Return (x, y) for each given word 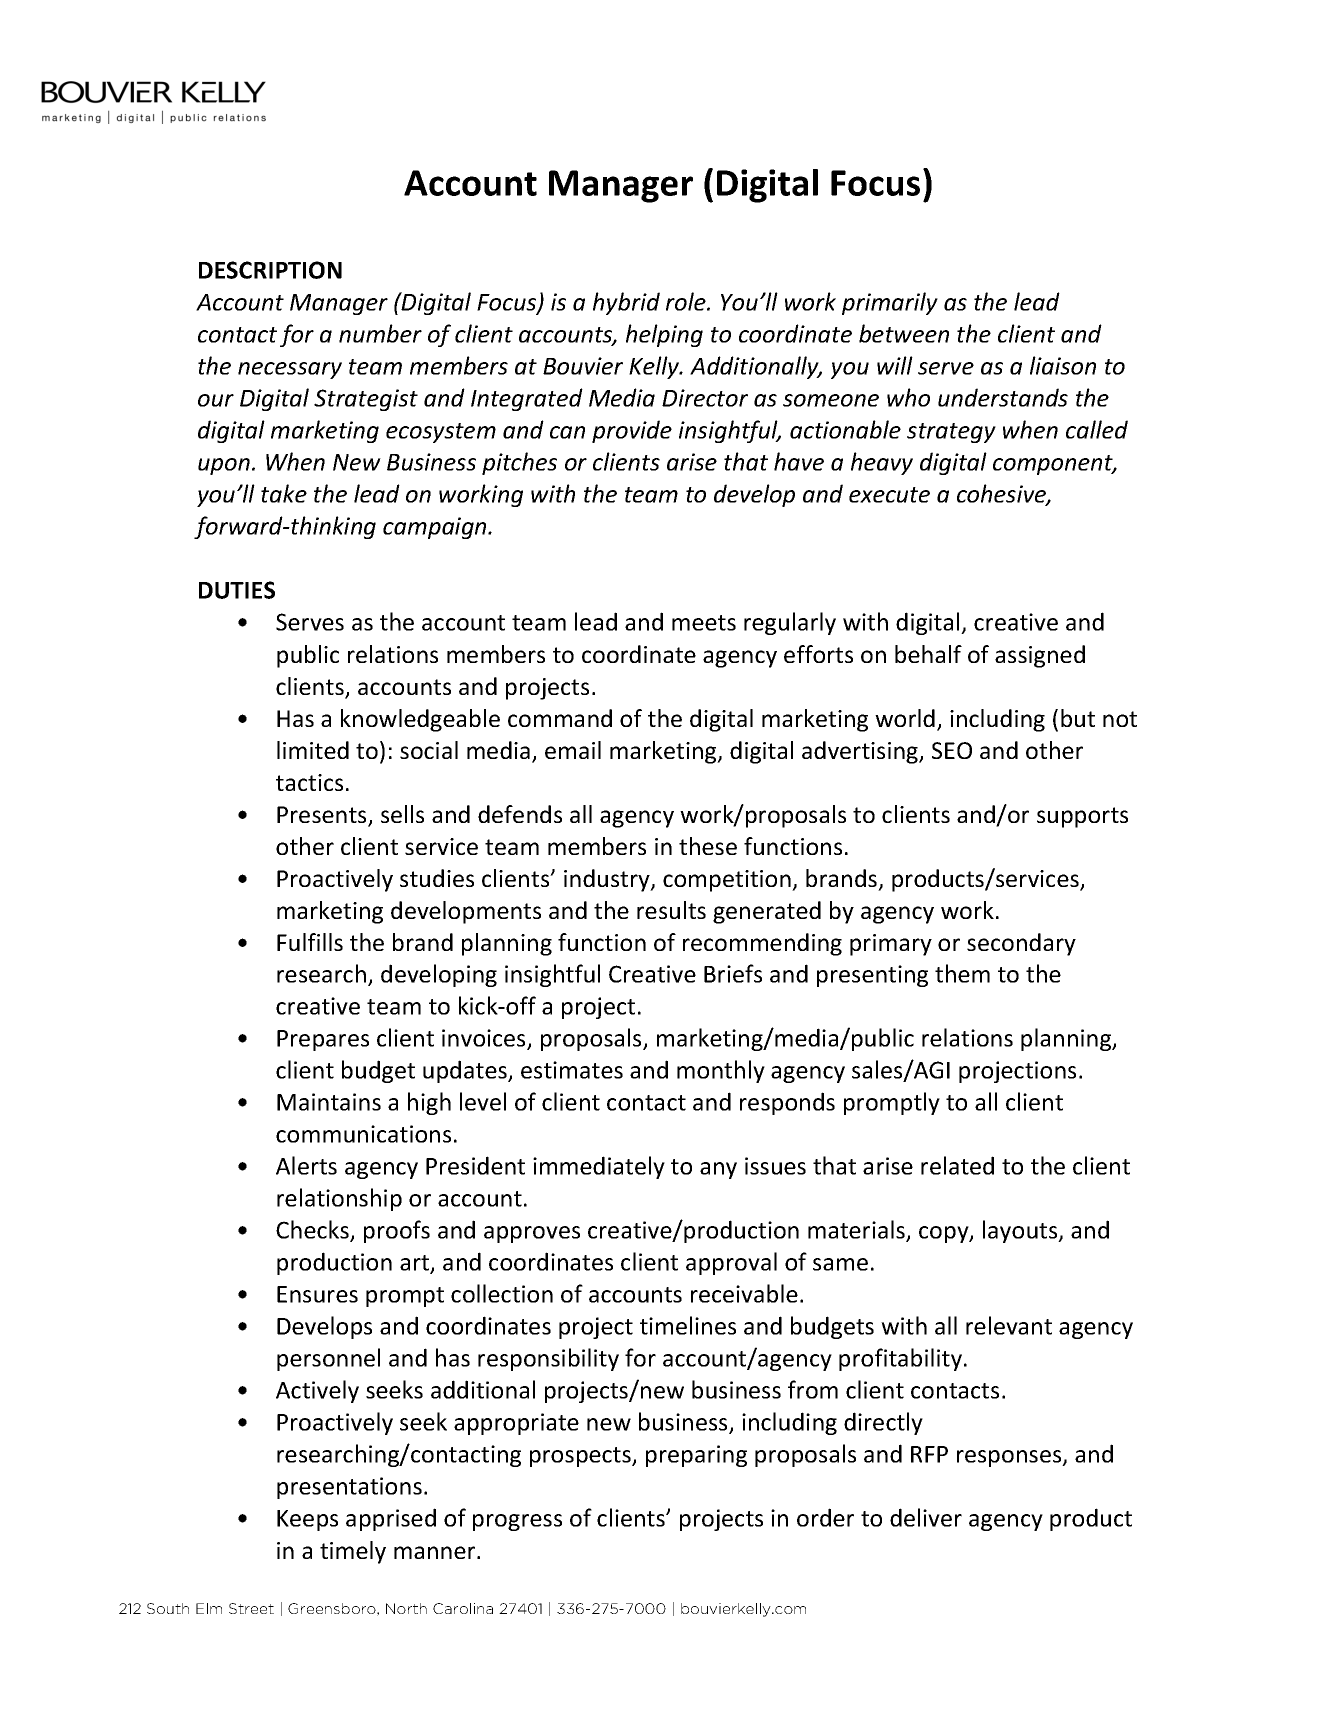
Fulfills (310, 942)
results (671, 910)
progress (517, 1522)
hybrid (626, 303)
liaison (1063, 365)
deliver (926, 1517)
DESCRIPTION (270, 270)
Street (251, 1608)
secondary (1021, 944)
